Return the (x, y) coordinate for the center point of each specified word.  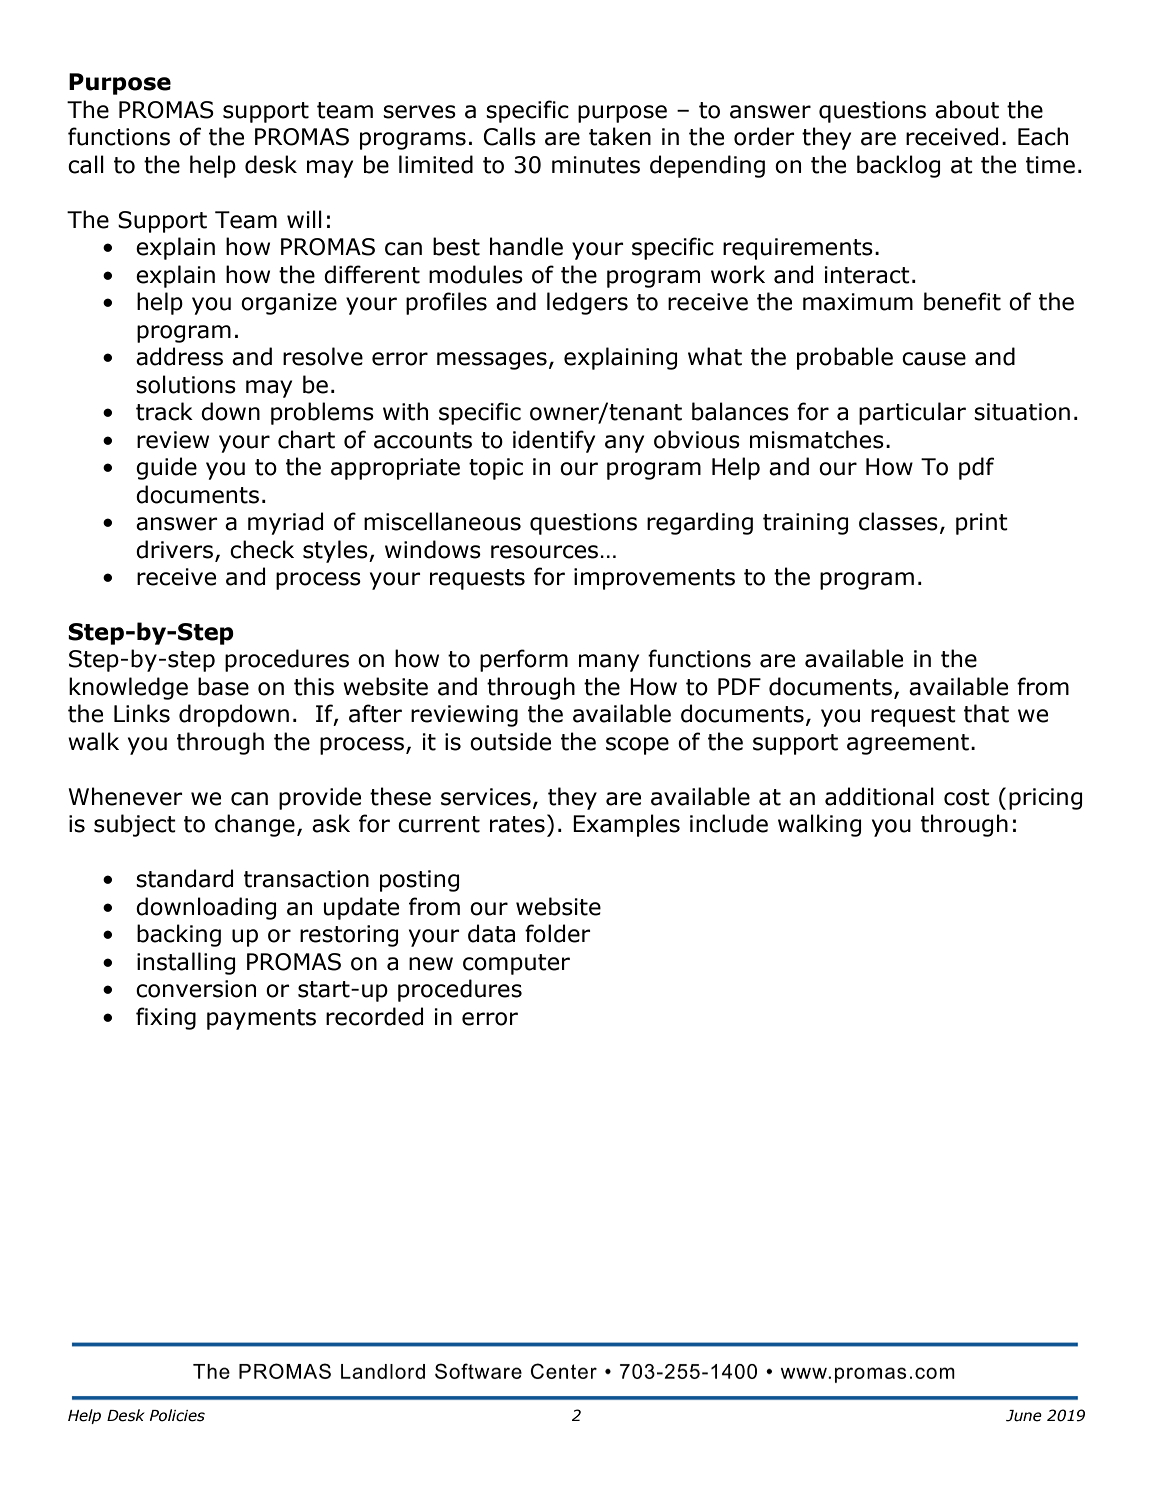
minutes (596, 165)
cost (967, 797)
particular (912, 413)
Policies (177, 1415)
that (986, 713)
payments (261, 1019)
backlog (898, 166)
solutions (186, 384)
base (223, 686)
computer (516, 964)
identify (554, 441)
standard (184, 878)
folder (558, 933)
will (304, 219)
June (1024, 1416)
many (609, 663)
